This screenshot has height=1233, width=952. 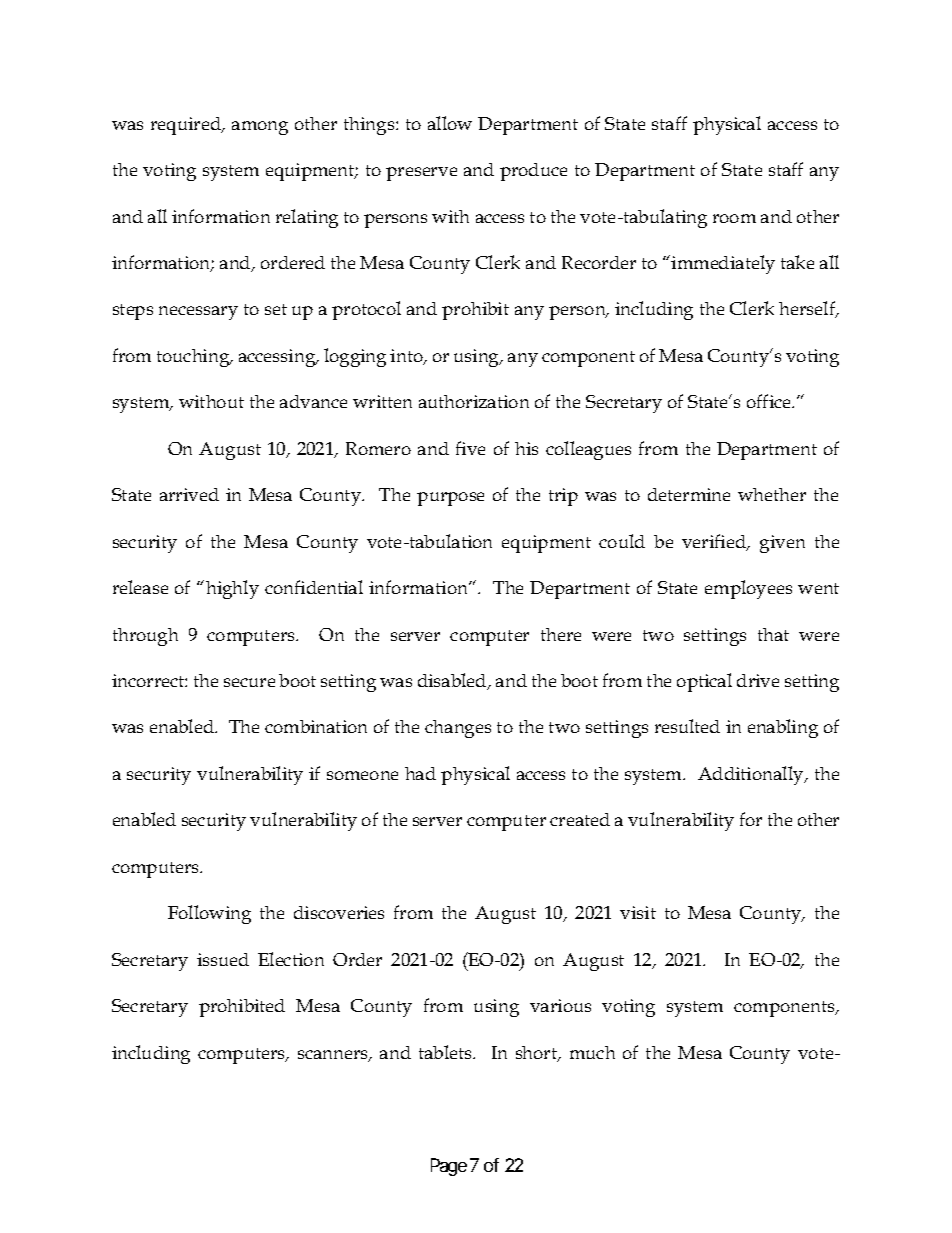 What do you see at coordinates (334, 1056) in the screenshot?
I see `scanners` at bounding box center [334, 1056].
